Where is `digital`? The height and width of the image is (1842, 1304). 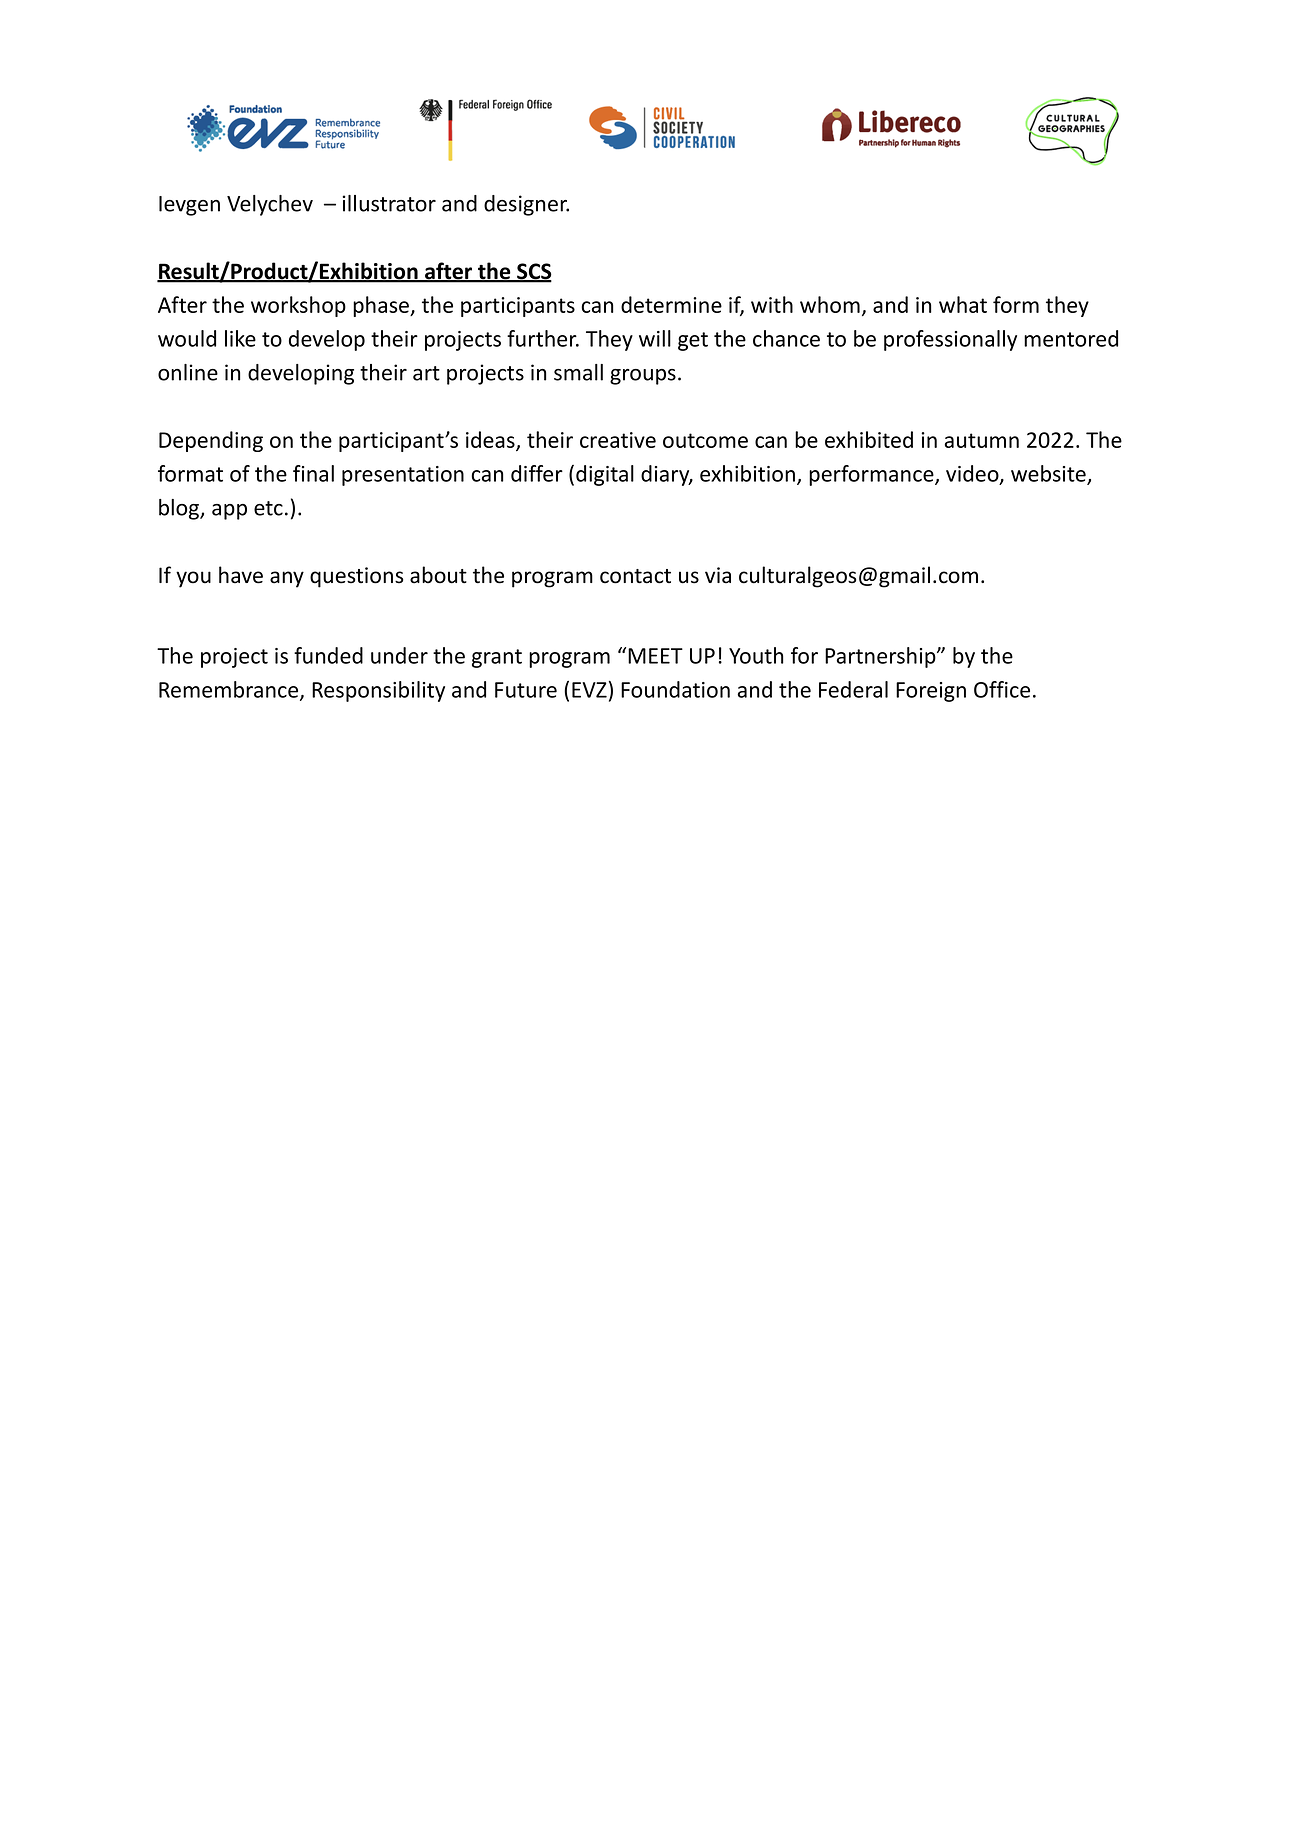
digital is located at coordinates (605, 475).
